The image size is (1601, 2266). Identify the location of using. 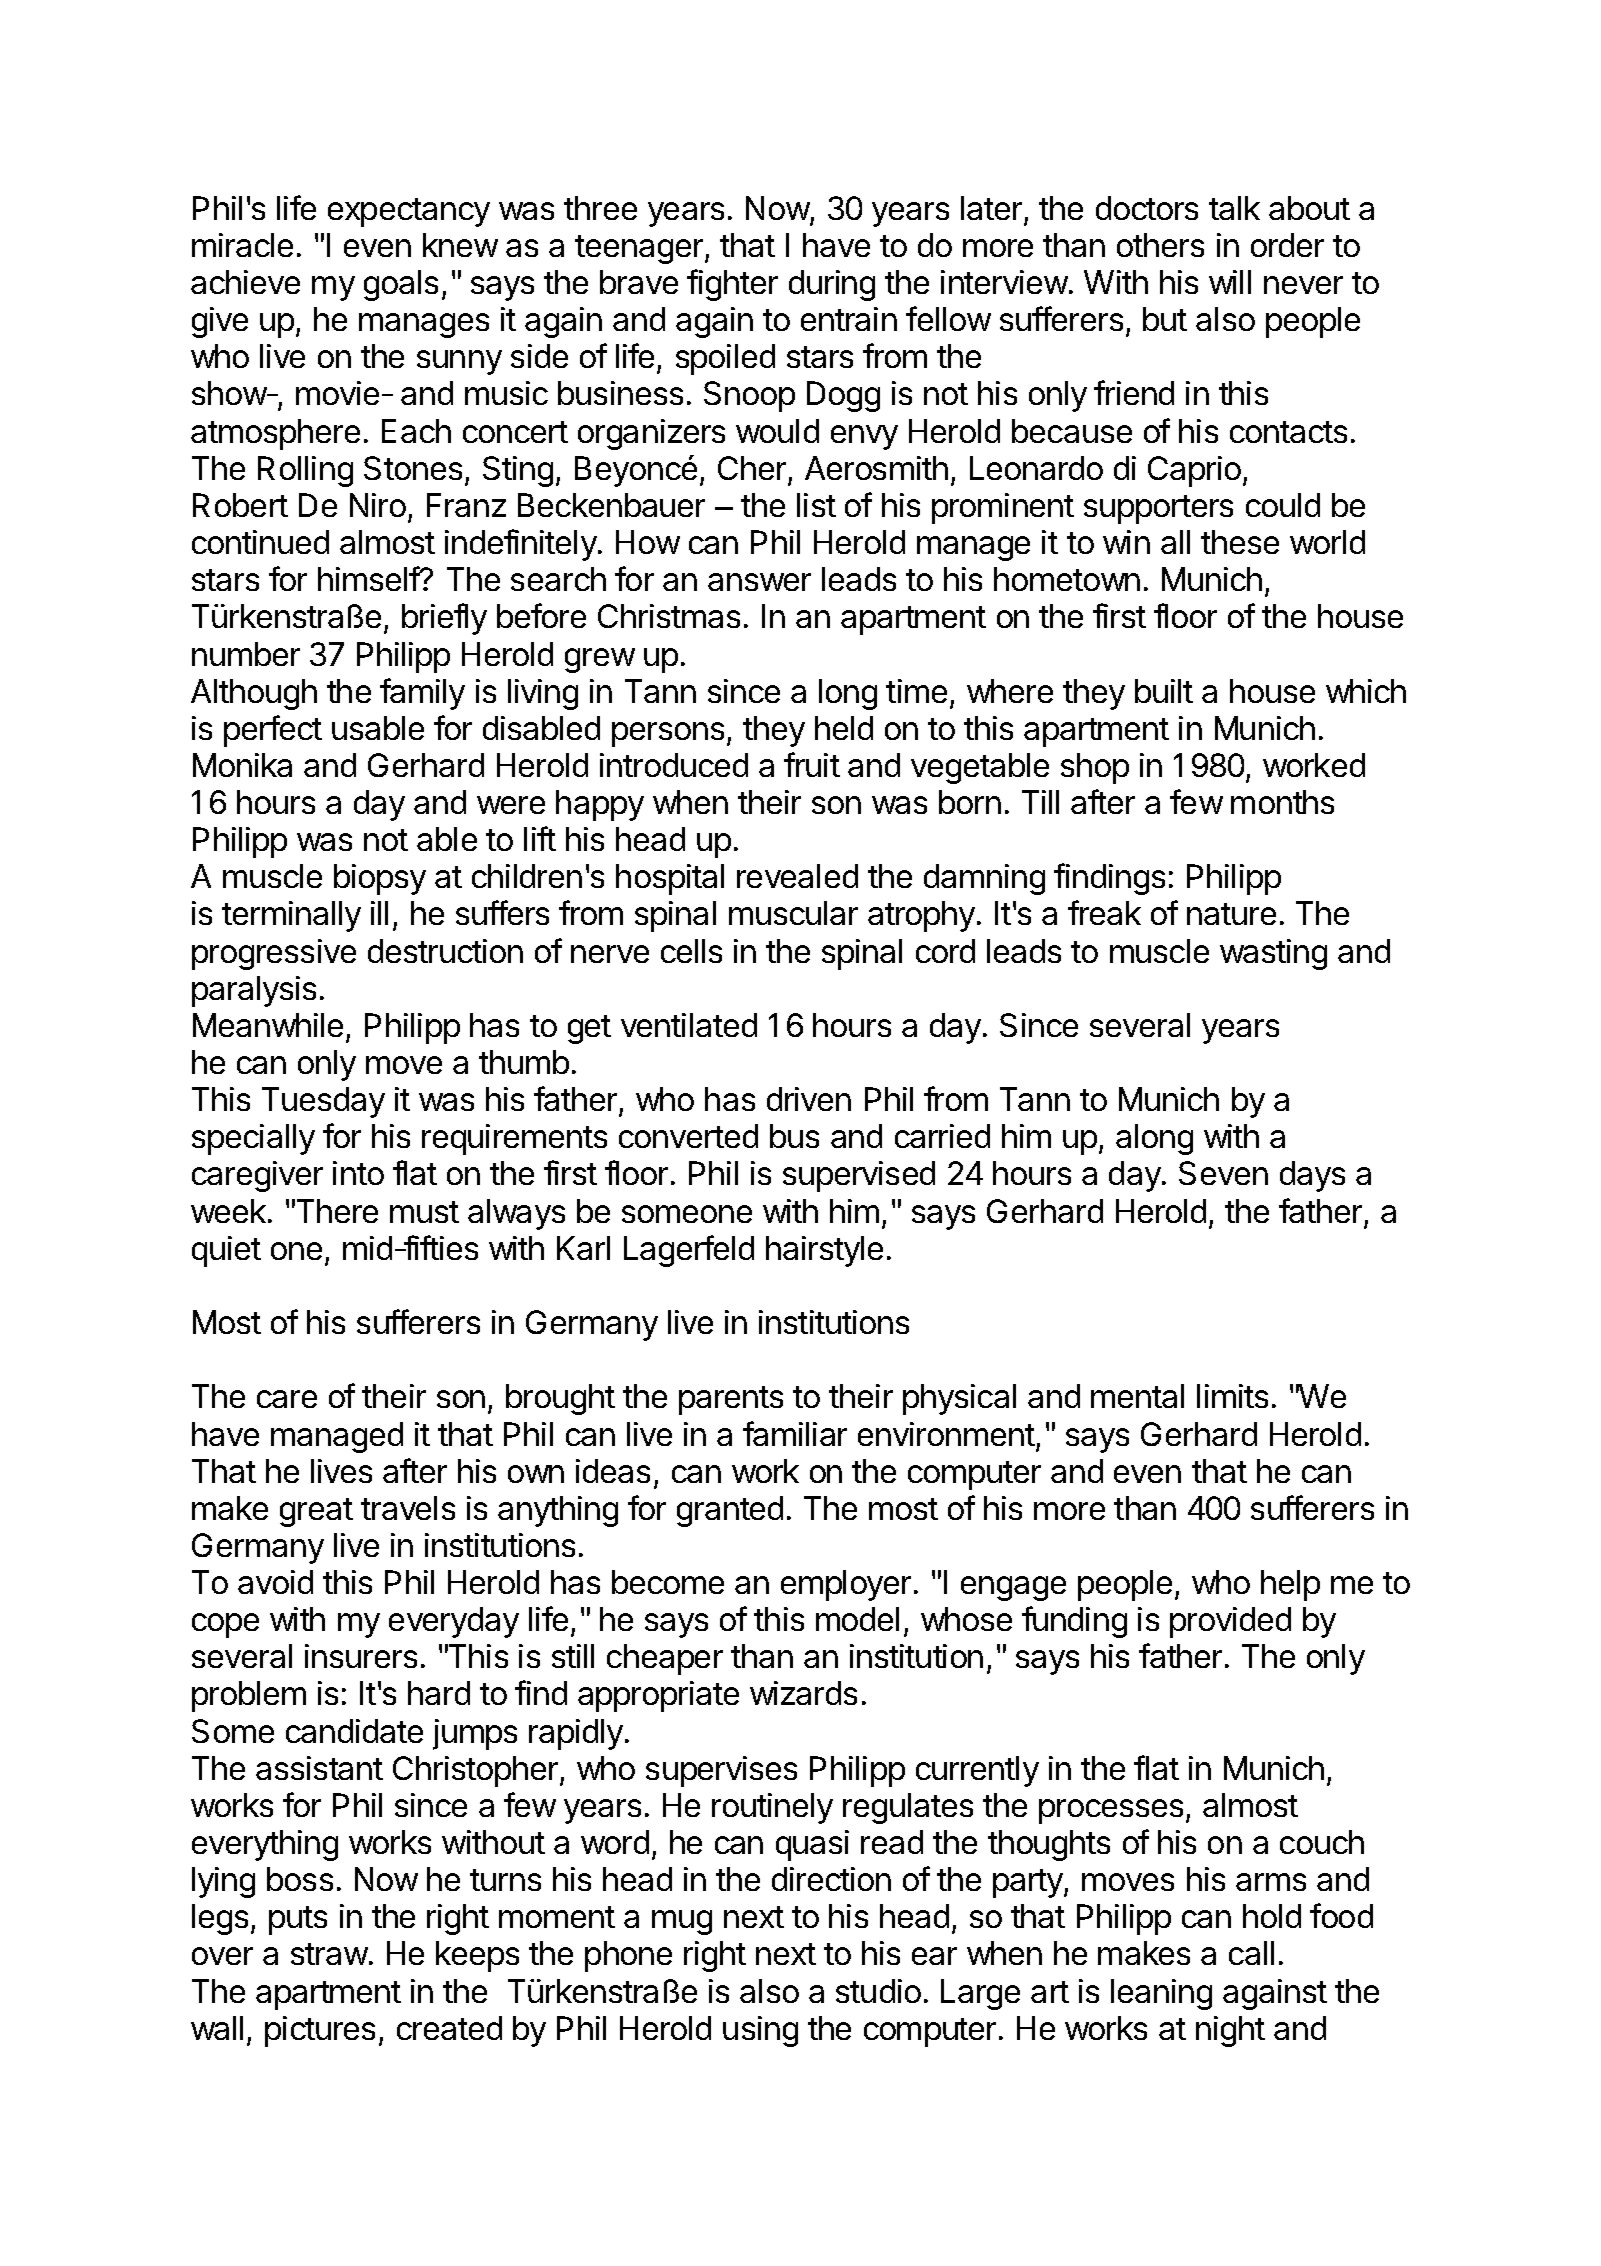
(760, 2031).
